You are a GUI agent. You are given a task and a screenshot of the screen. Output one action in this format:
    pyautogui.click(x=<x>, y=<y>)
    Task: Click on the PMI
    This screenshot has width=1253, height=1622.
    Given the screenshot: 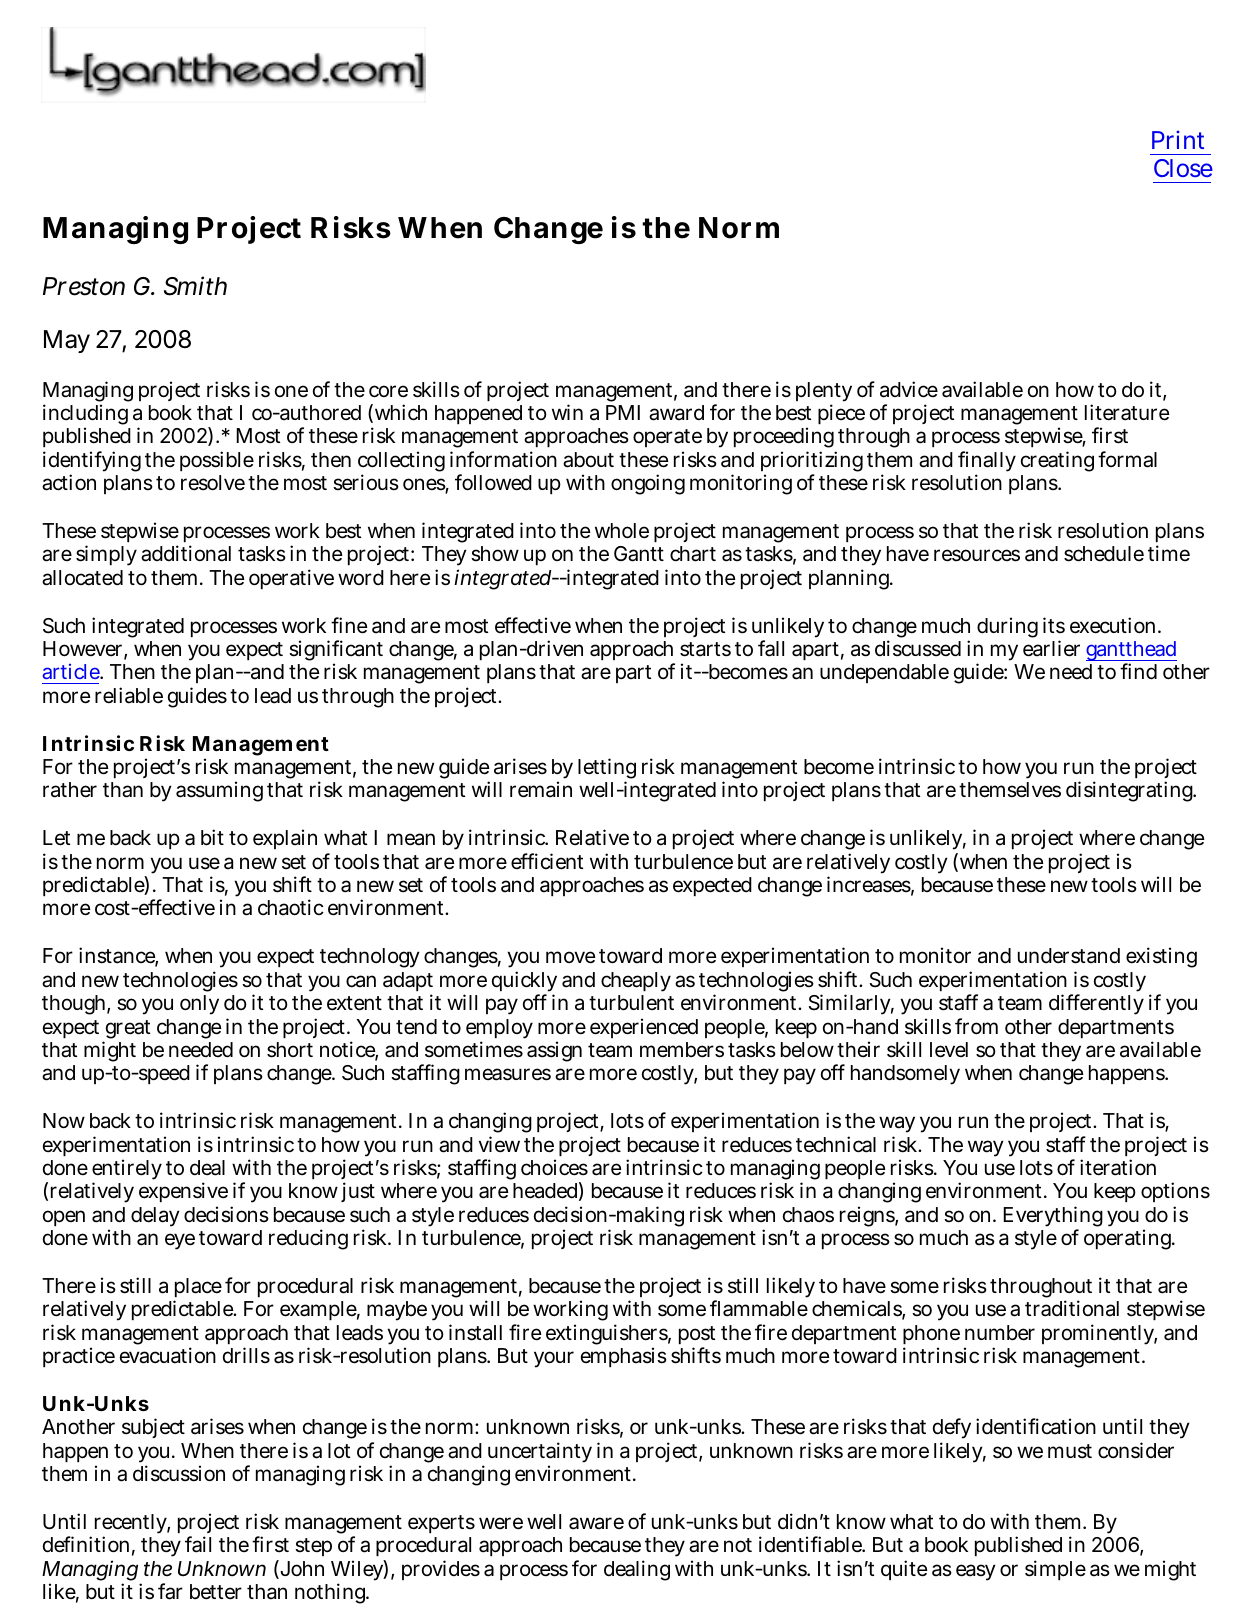 What is the action you would take?
    pyautogui.click(x=623, y=412)
